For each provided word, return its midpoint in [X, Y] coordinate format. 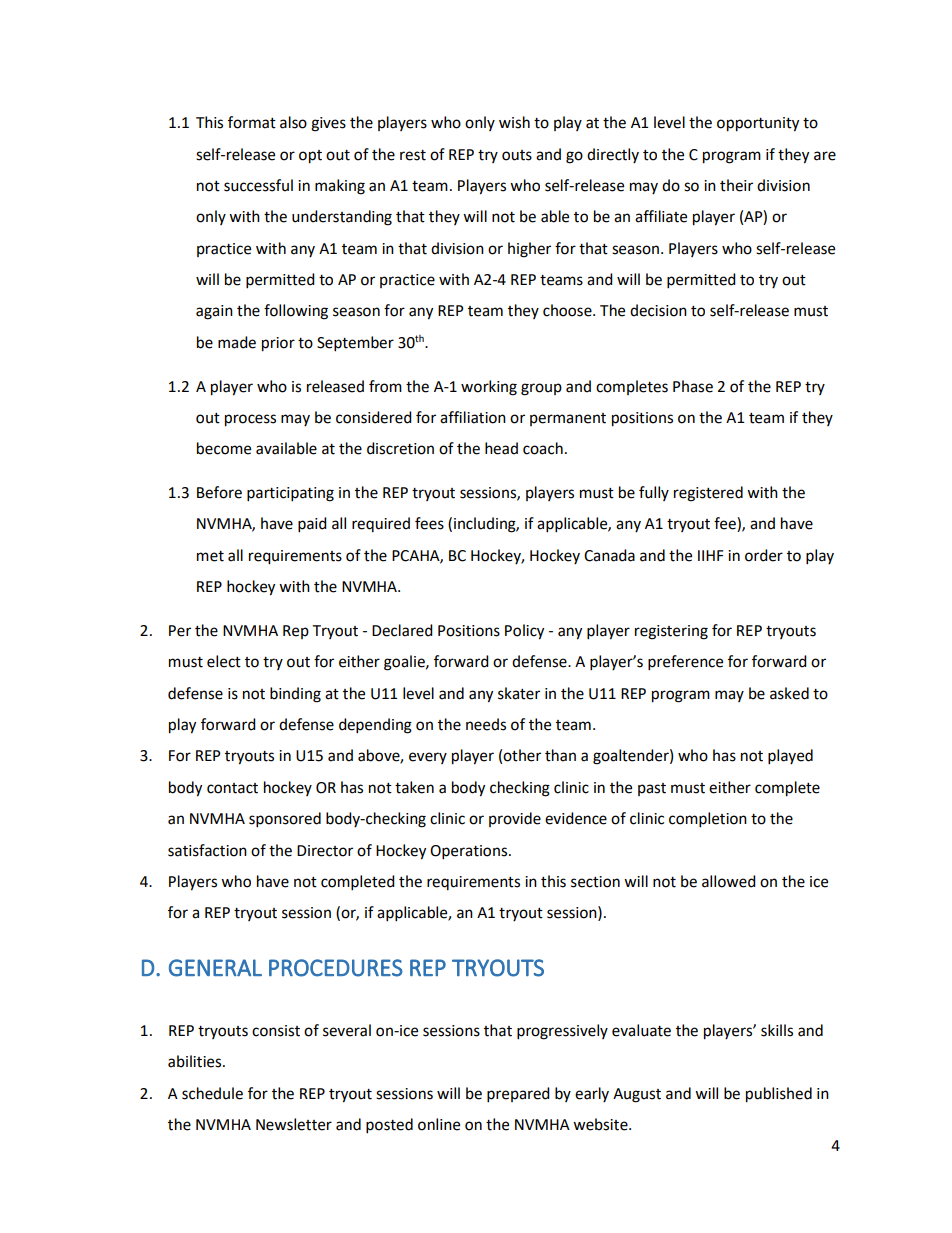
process [250, 420]
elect [224, 661]
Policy [524, 632]
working [489, 388]
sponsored [285, 820]
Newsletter [294, 1124]
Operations [470, 852]
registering [671, 632]
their [736, 185]
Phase [693, 386]
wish [514, 122]
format [252, 122]
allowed [729, 881]
